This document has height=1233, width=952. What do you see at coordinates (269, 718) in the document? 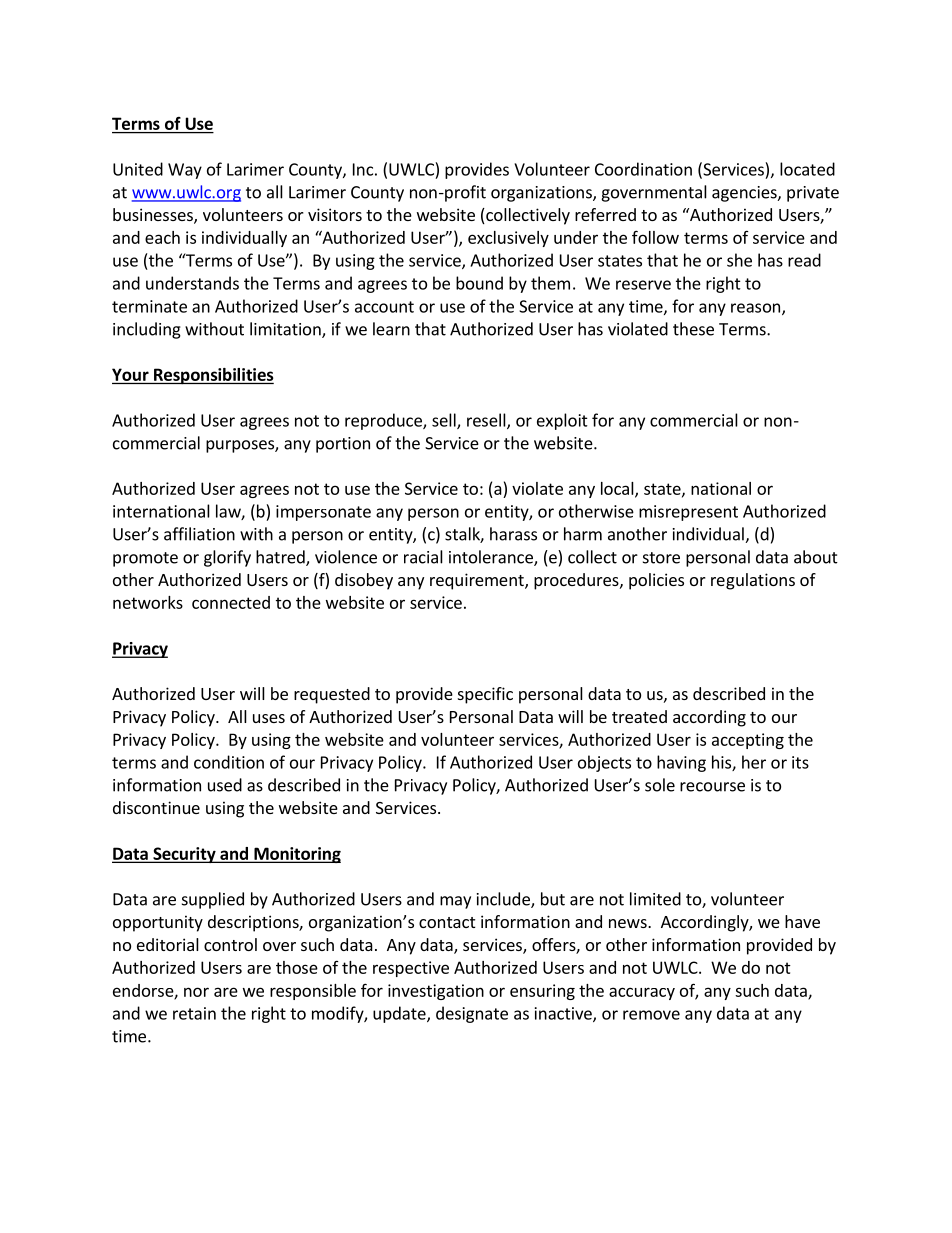
I see `uses` at bounding box center [269, 718].
